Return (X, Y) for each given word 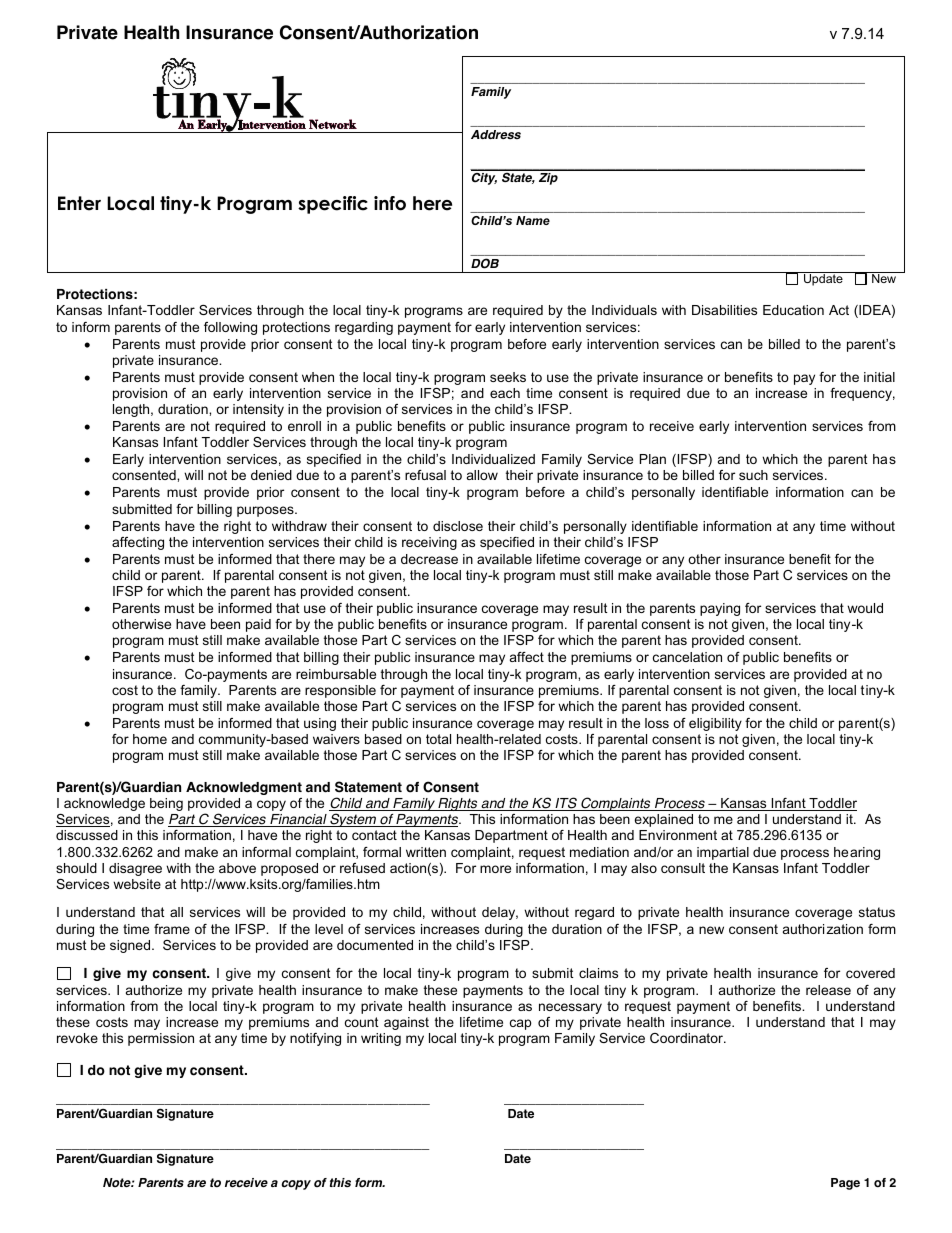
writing (381, 1039)
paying (720, 609)
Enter (79, 203)
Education (793, 310)
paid (258, 625)
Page (845, 1184)
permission (161, 1039)
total (438, 739)
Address (496, 134)
